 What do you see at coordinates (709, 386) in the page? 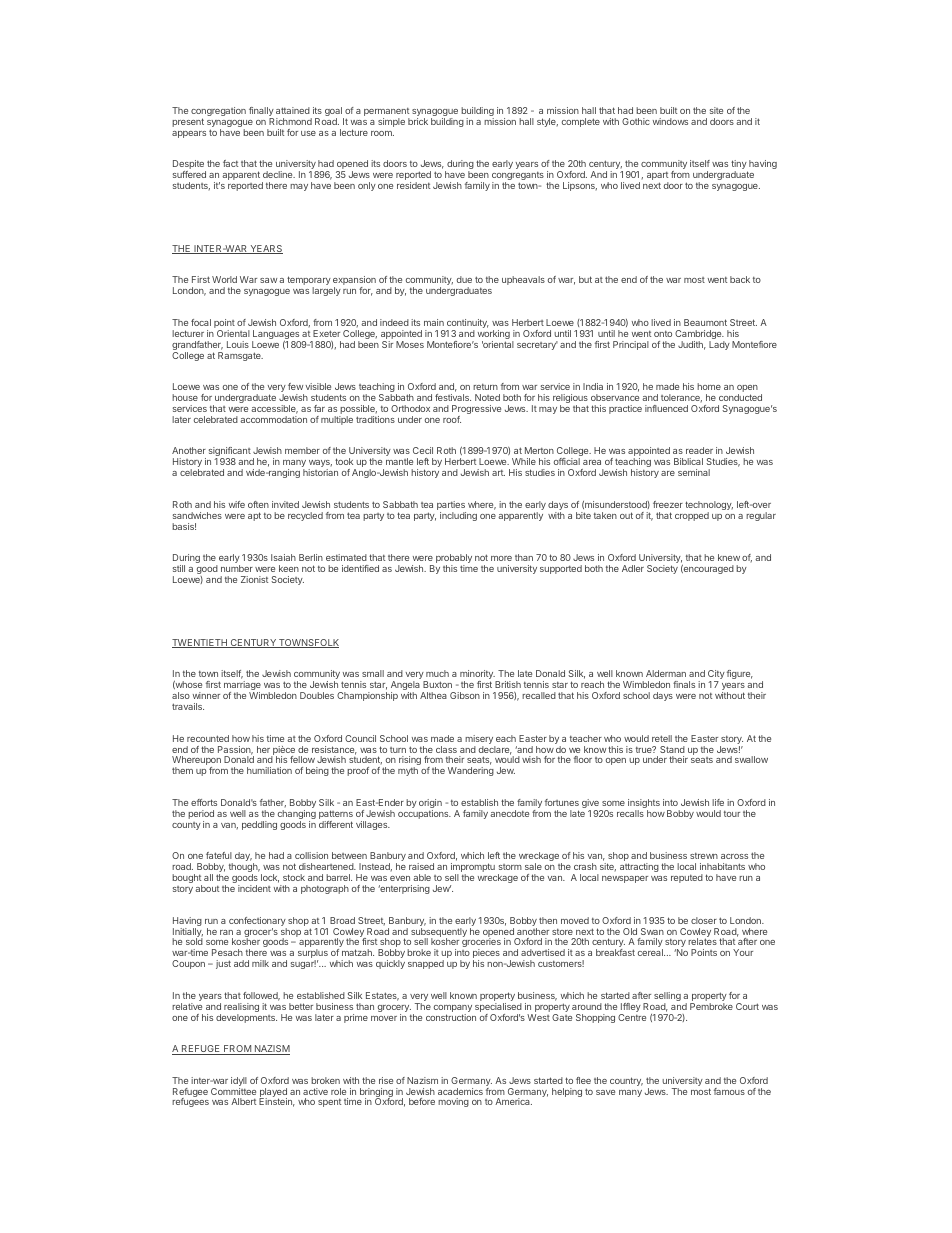
I see `home` at bounding box center [709, 386].
